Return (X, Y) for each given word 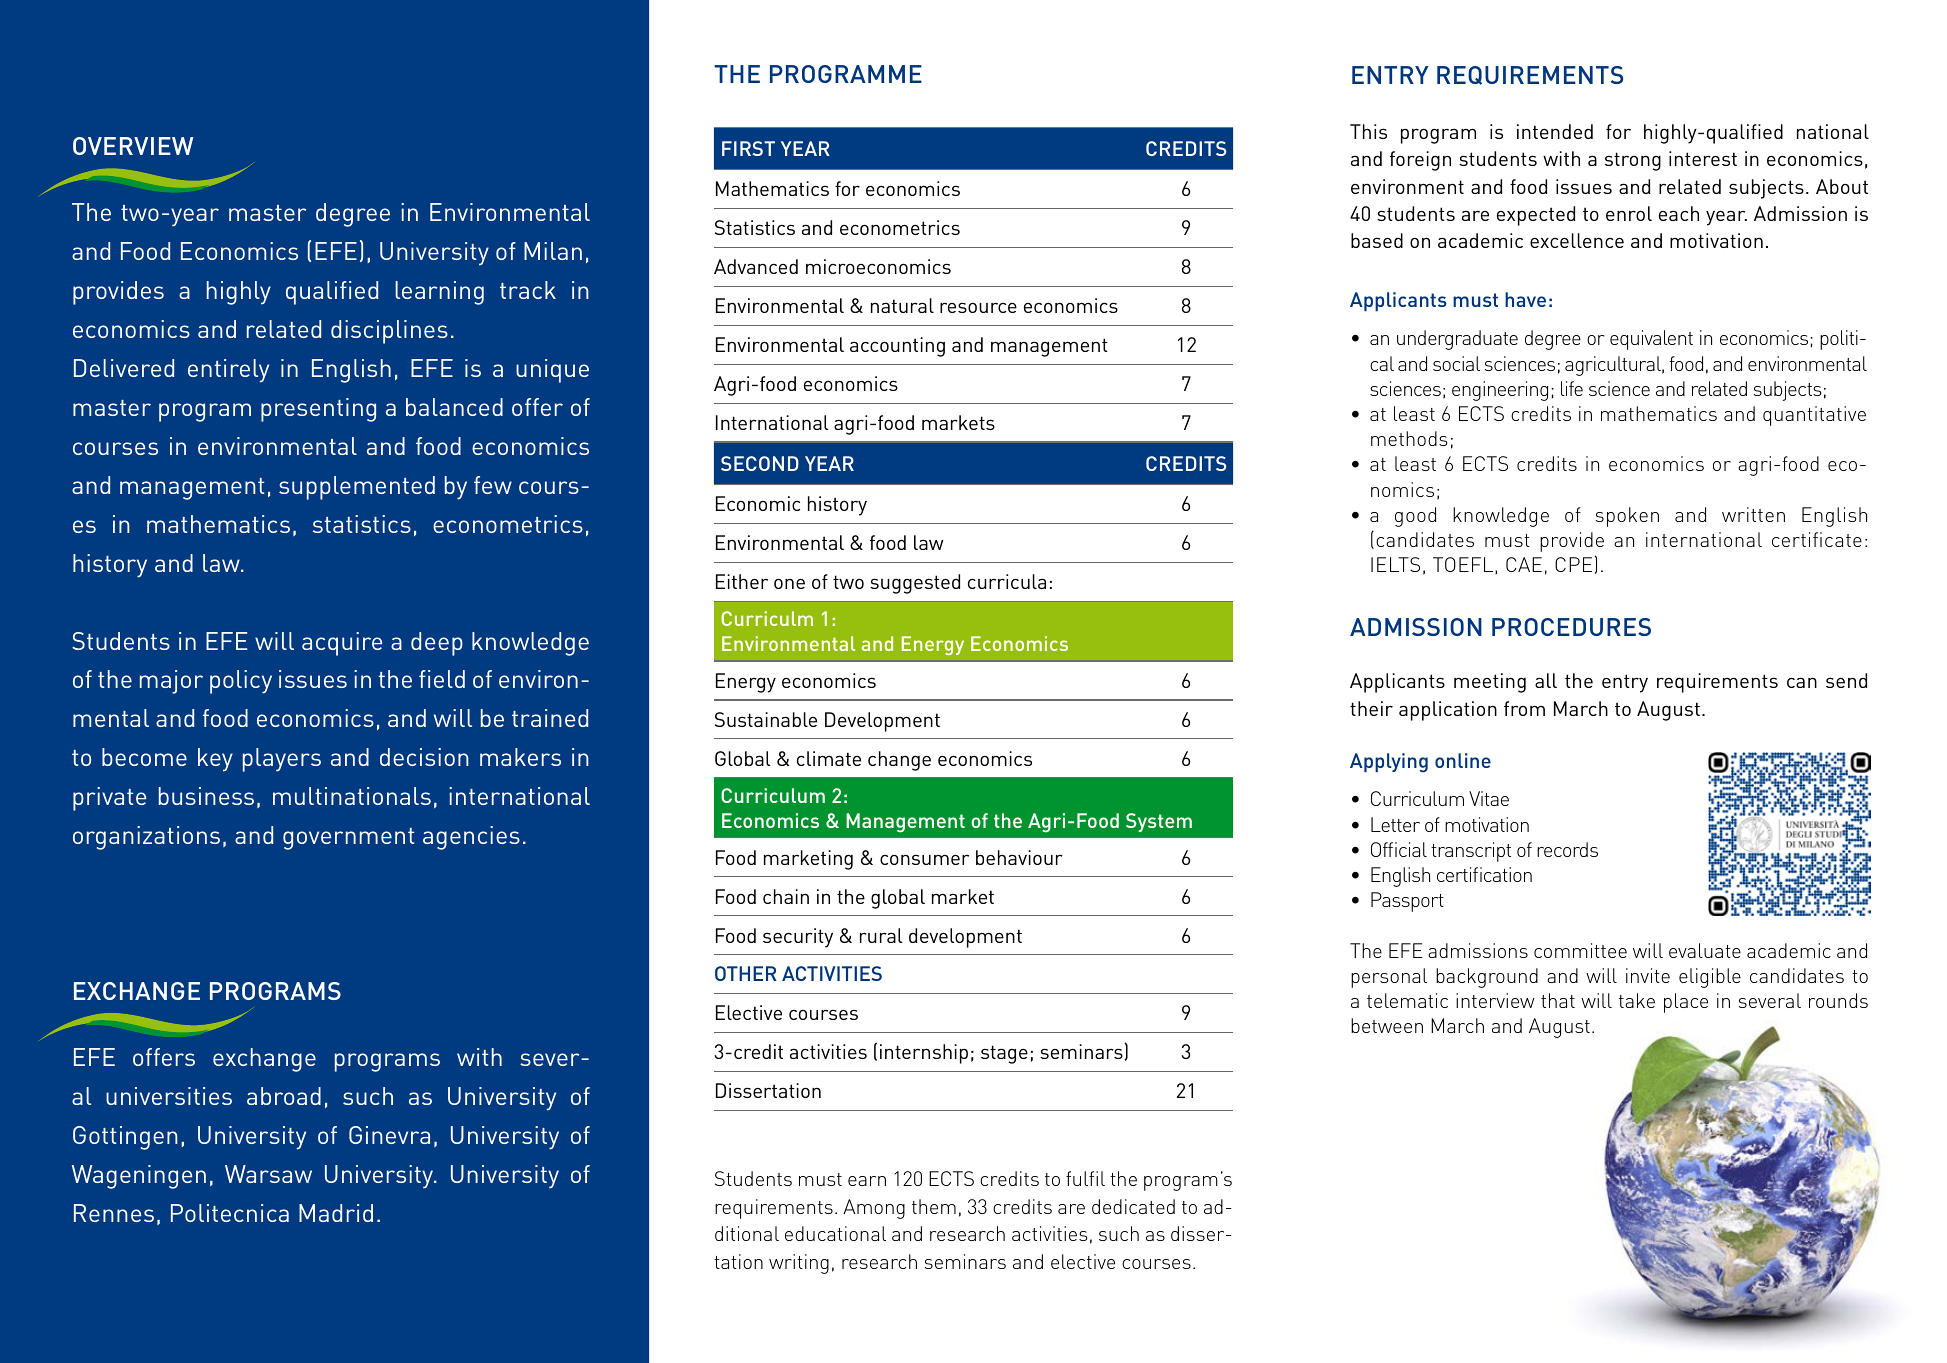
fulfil (1085, 1178)
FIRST (748, 148)
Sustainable (766, 719)
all (1546, 680)
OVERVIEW (133, 146)
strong (1633, 161)
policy (241, 682)
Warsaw (268, 1174)
